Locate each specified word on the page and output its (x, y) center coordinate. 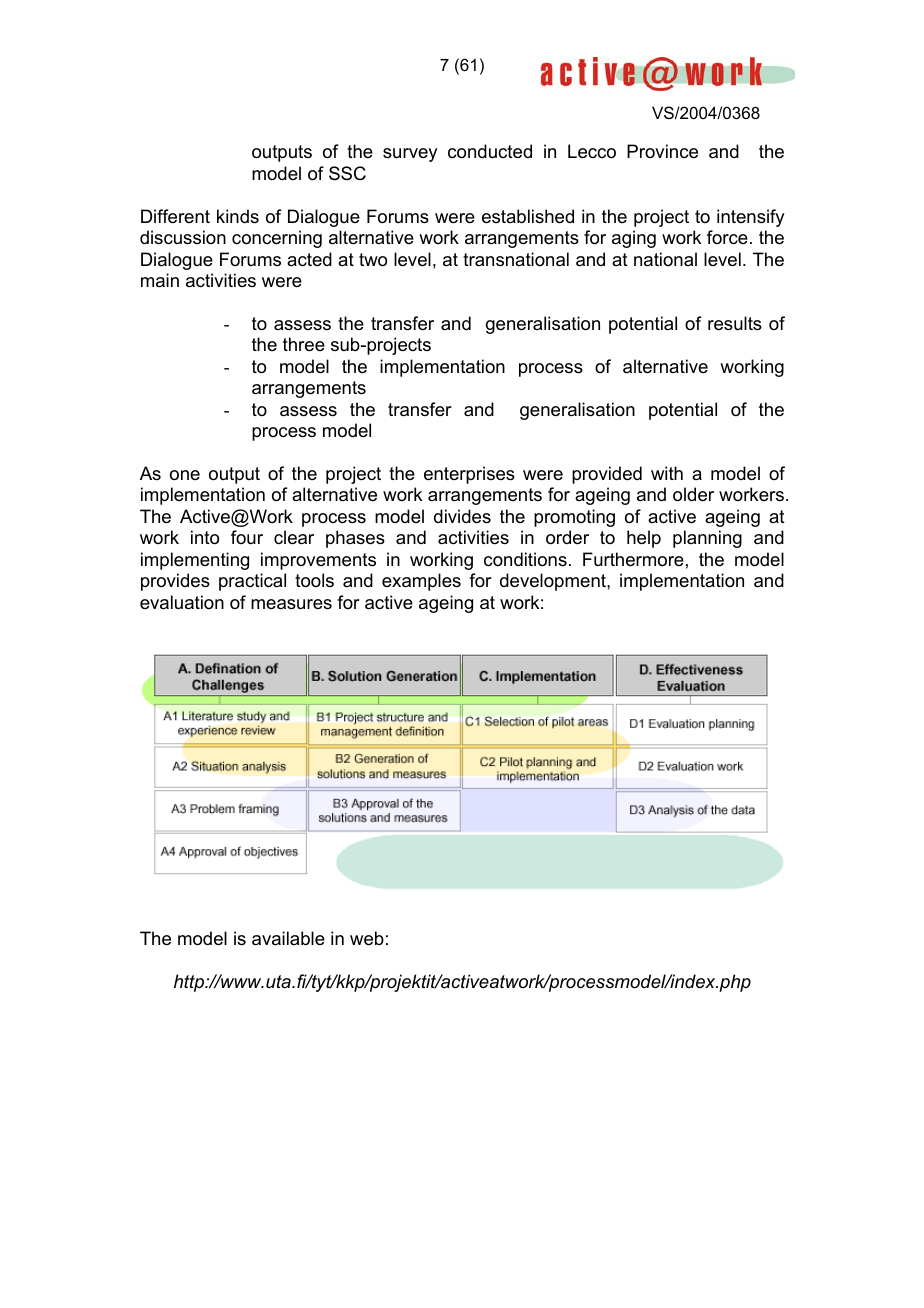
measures (291, 604)
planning (707, 539)
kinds (238, 216)
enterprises (469, 475)
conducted (490, 151)
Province (662, 151)
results (735, 323)
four (247, 537)
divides (462, 516)
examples (421, 582)
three (304, 344)
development (554, 582)
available (288, 938)
